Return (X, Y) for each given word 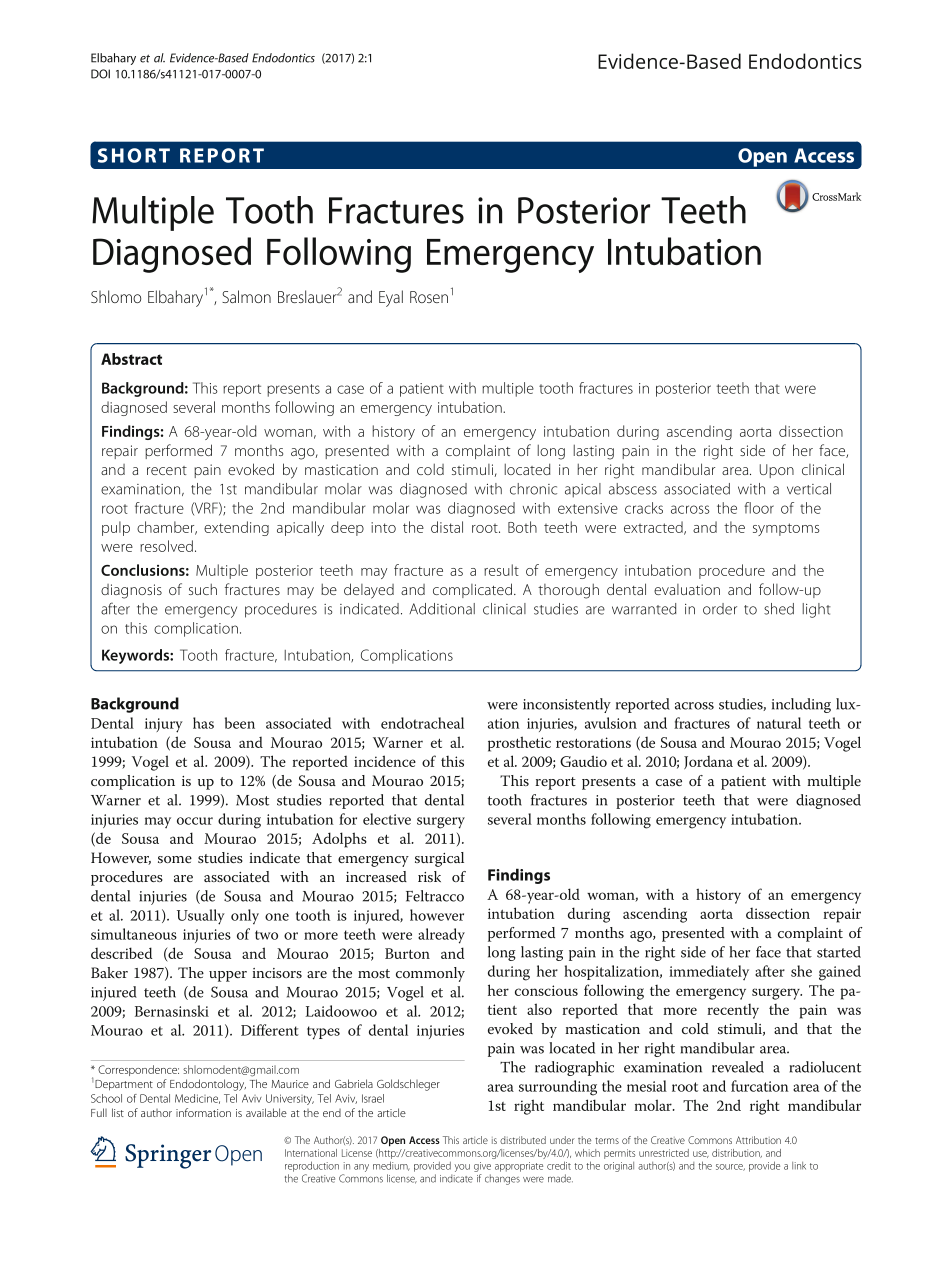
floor (759, 508)
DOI (100, 74)
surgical (439, 859)
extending (236, 528)
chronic (533, 489)
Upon (777, 471)
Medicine (197, 1099)
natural (779, 723)
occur (195, 821)
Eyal (391, 298)
